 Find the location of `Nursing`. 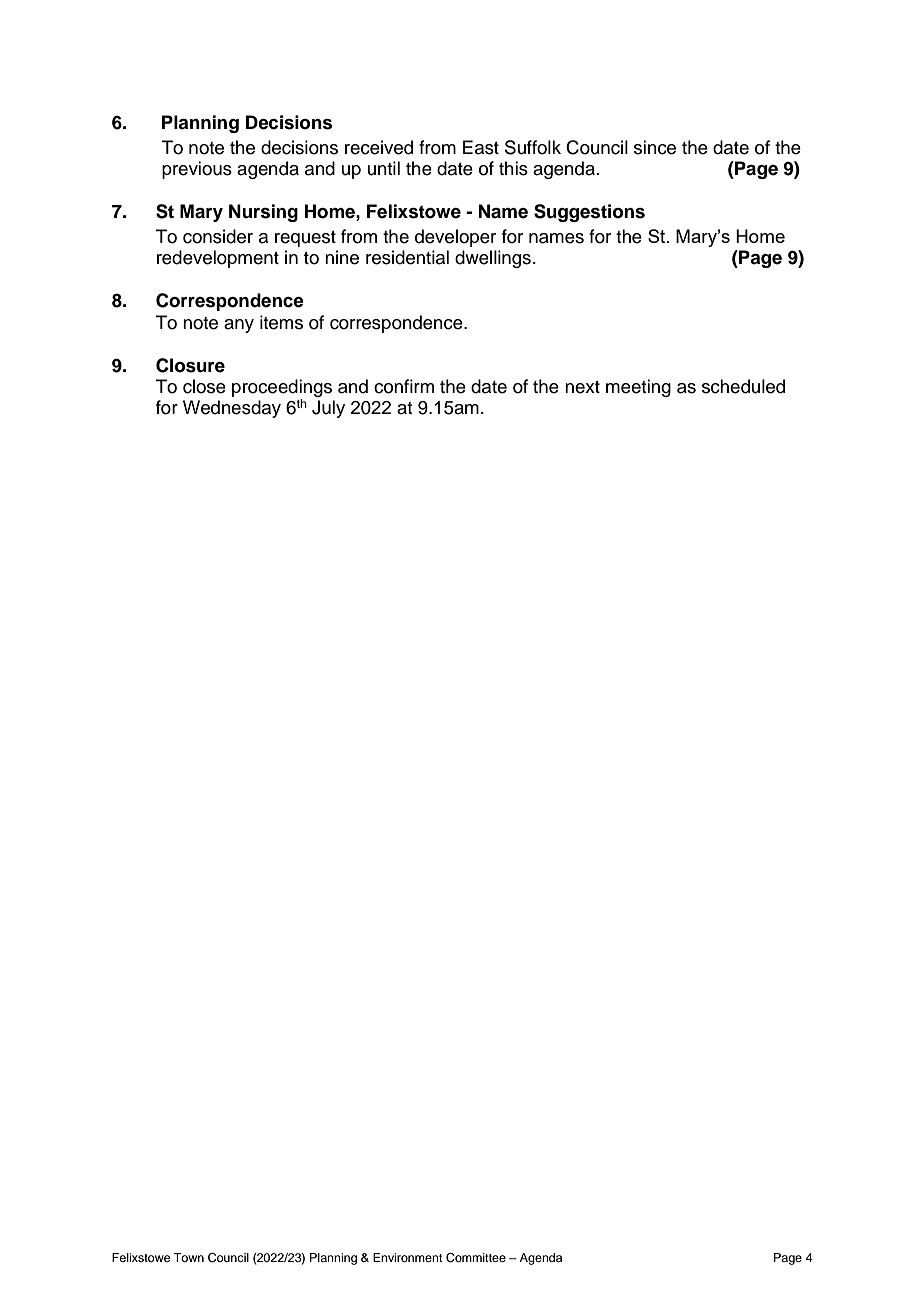

Nursing is located at coordinates (263, 213).
